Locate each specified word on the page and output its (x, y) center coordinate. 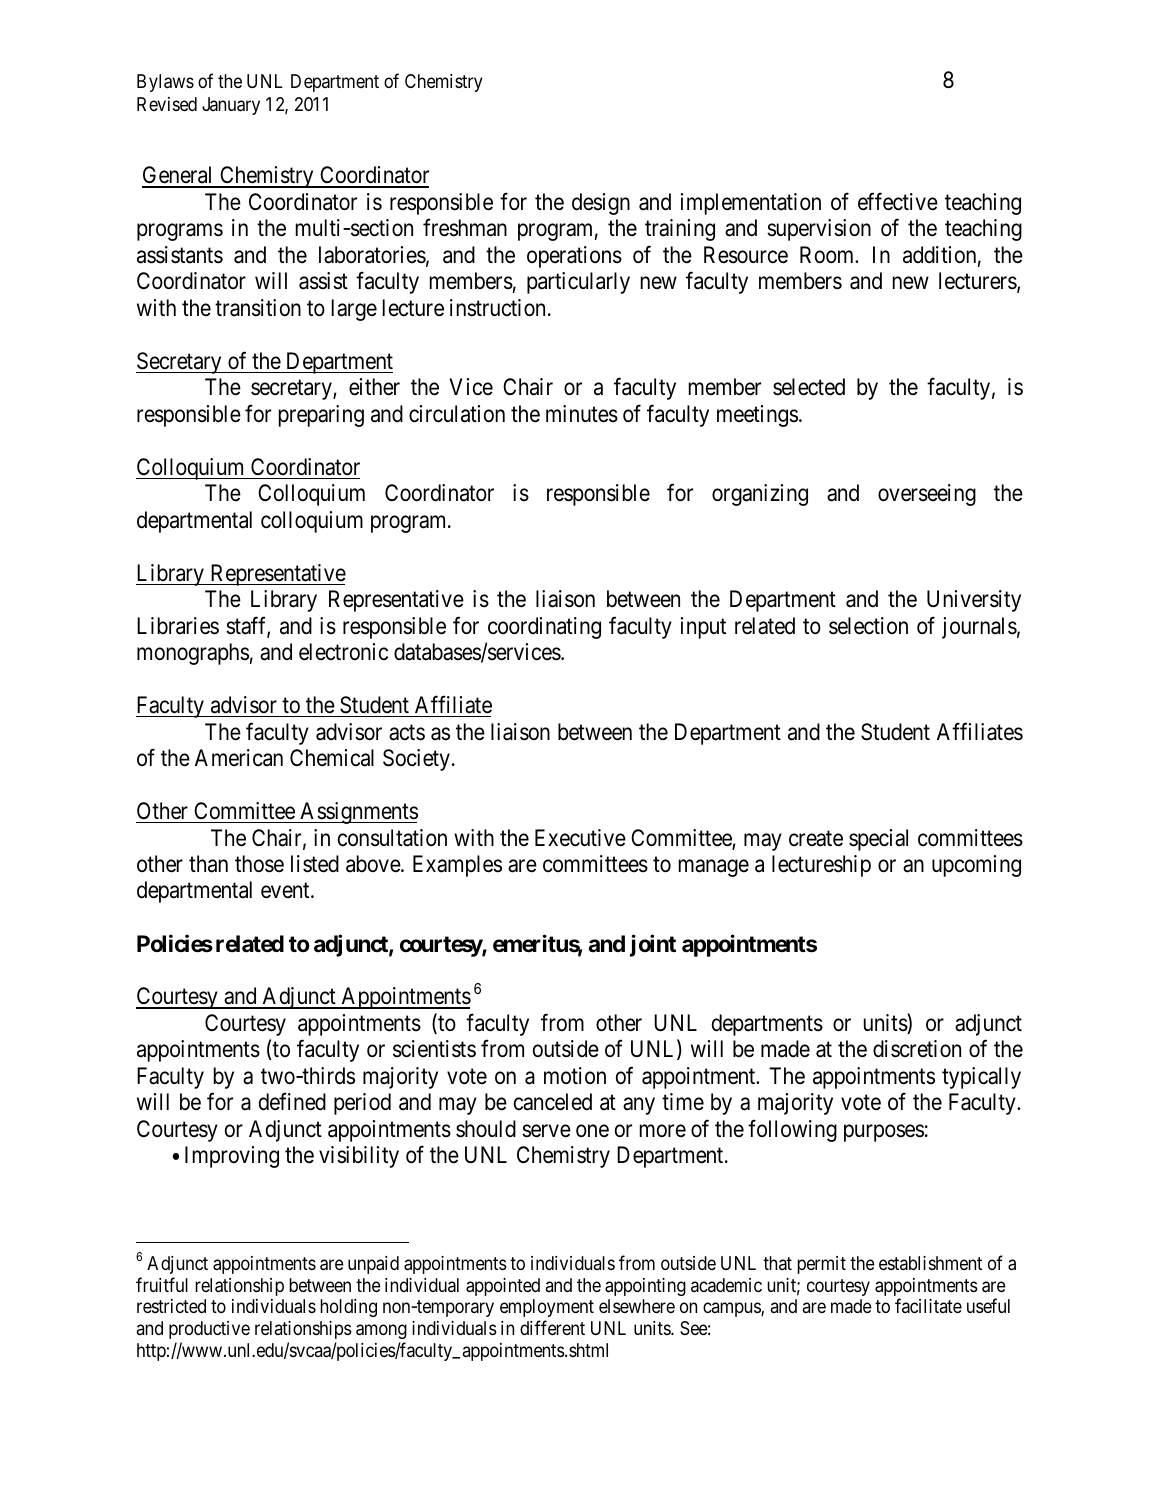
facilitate (928, 1306)
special (878, 840)
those (259, 864)
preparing (321, 416)
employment (547, 1310)
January (231, 106)
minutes (582, 414)
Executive (580, 838)
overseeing (927, 495)
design (601, 204)
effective (898, 202)
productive (209, 1330)
